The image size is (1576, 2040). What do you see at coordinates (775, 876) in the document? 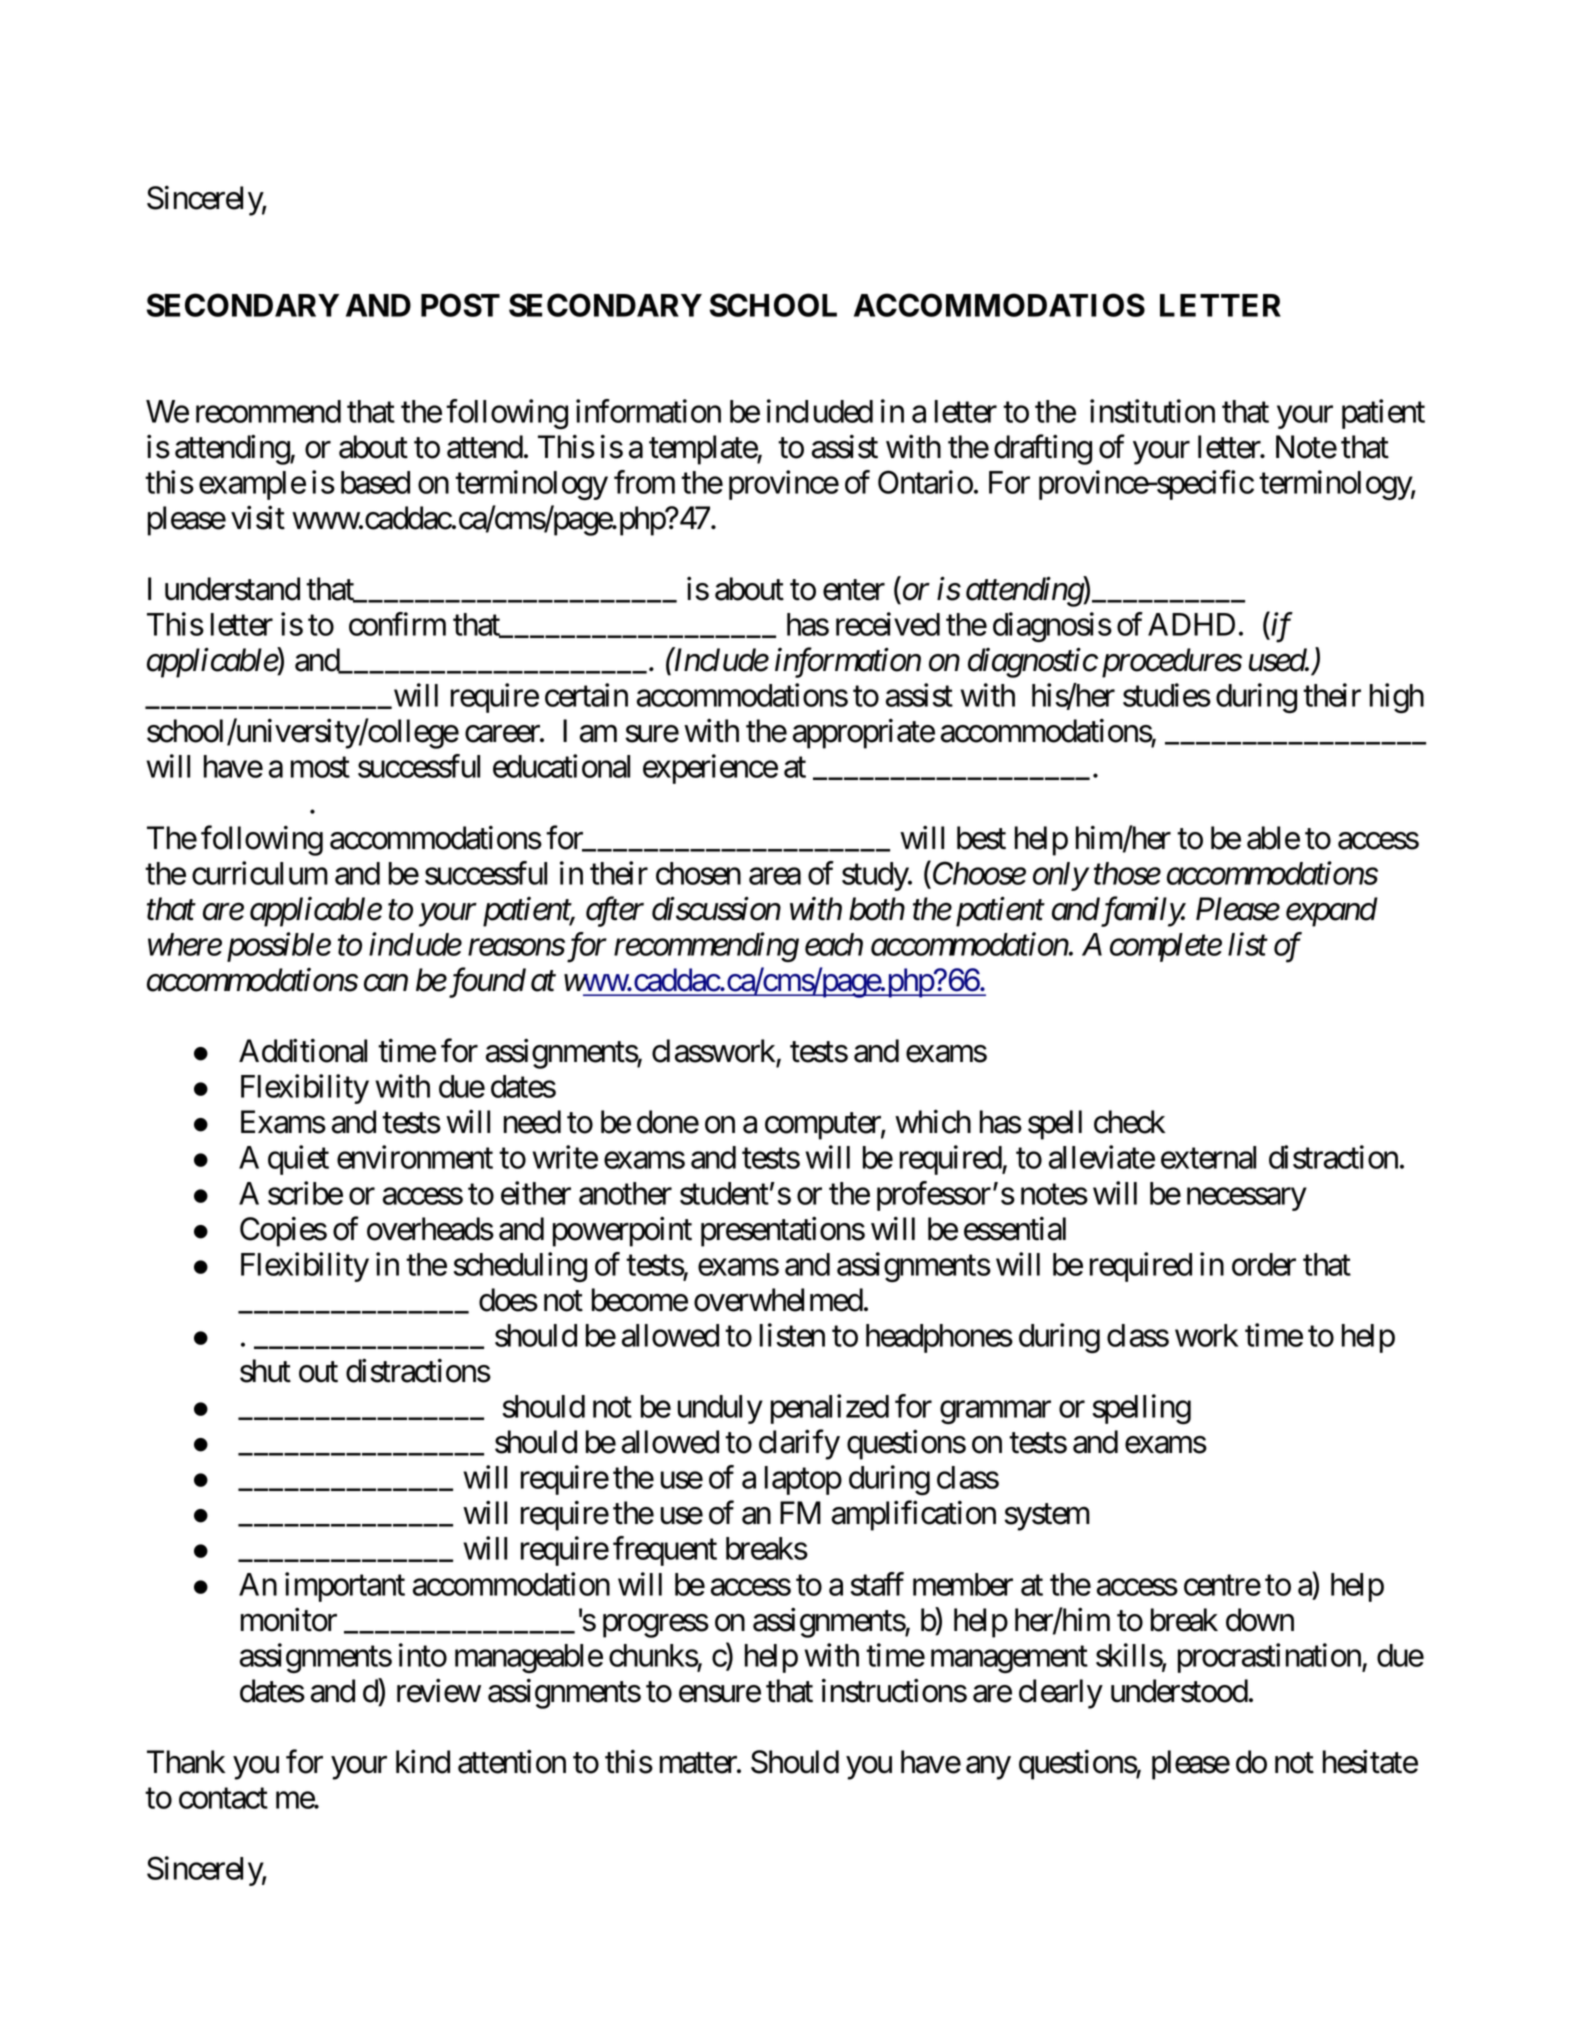
I see `area` at bounding box center [775, 876].
